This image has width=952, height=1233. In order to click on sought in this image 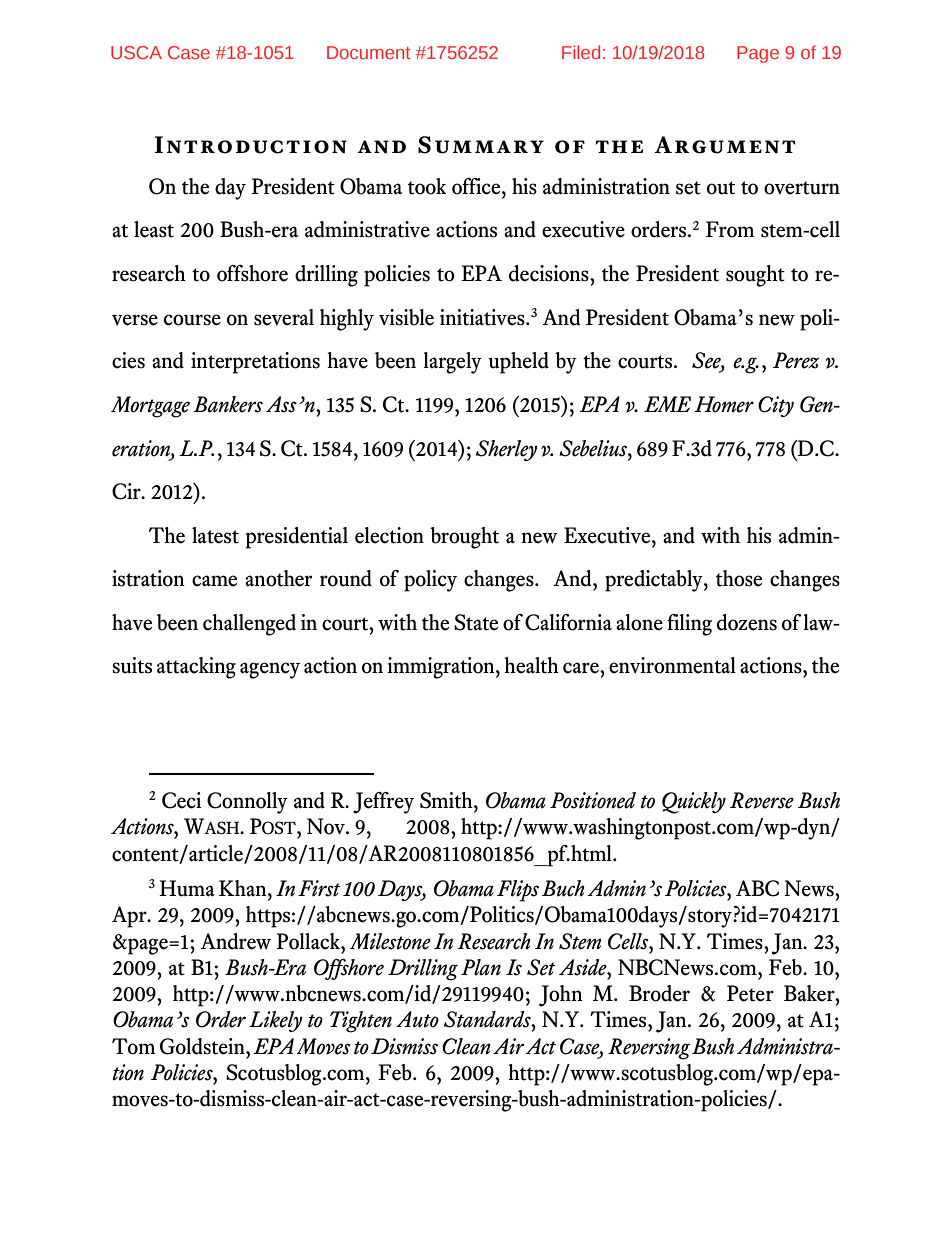, I will do `click(755, 276)`.
